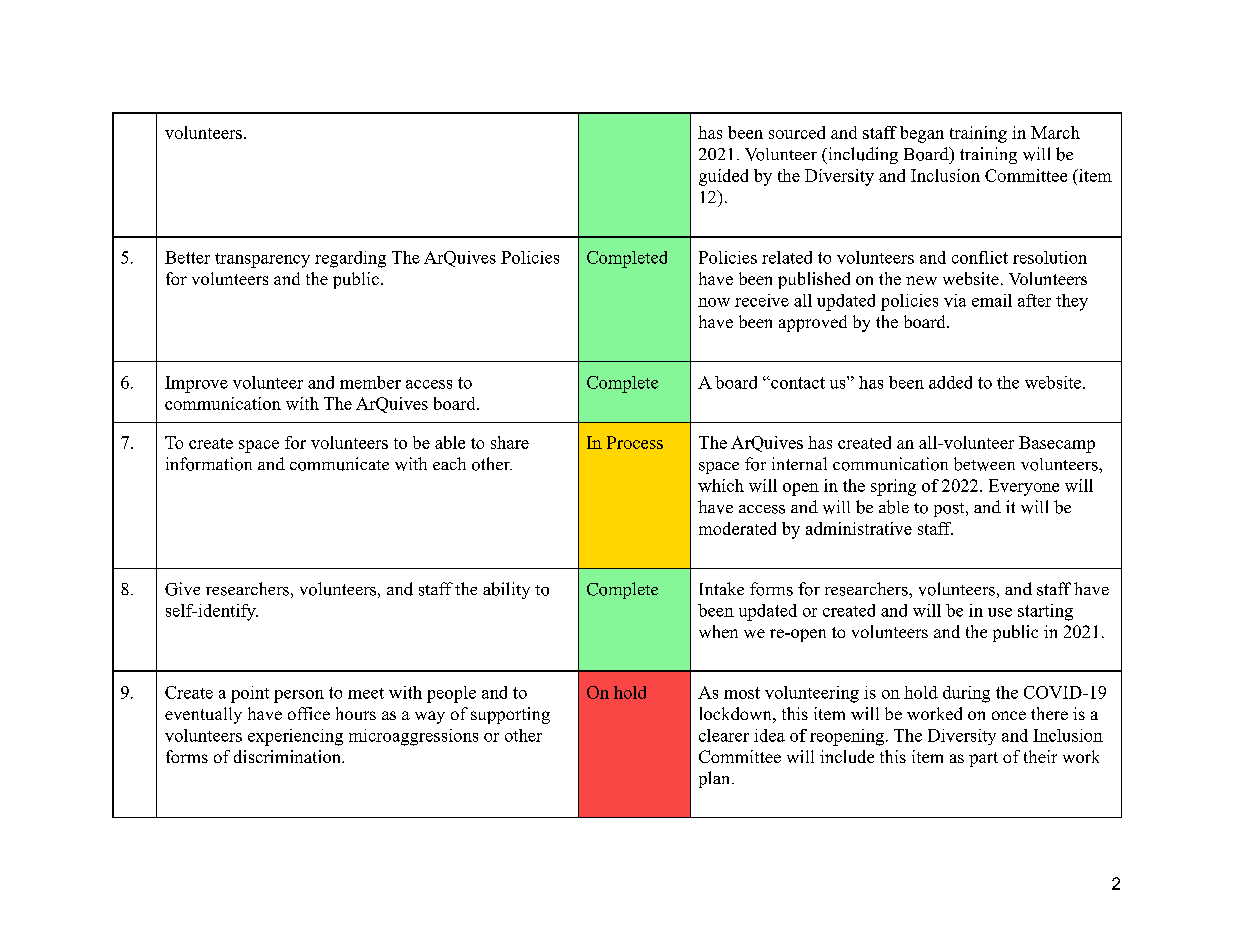 This page has height=952, width=1233. I want to click on between, so click(984, 464).
